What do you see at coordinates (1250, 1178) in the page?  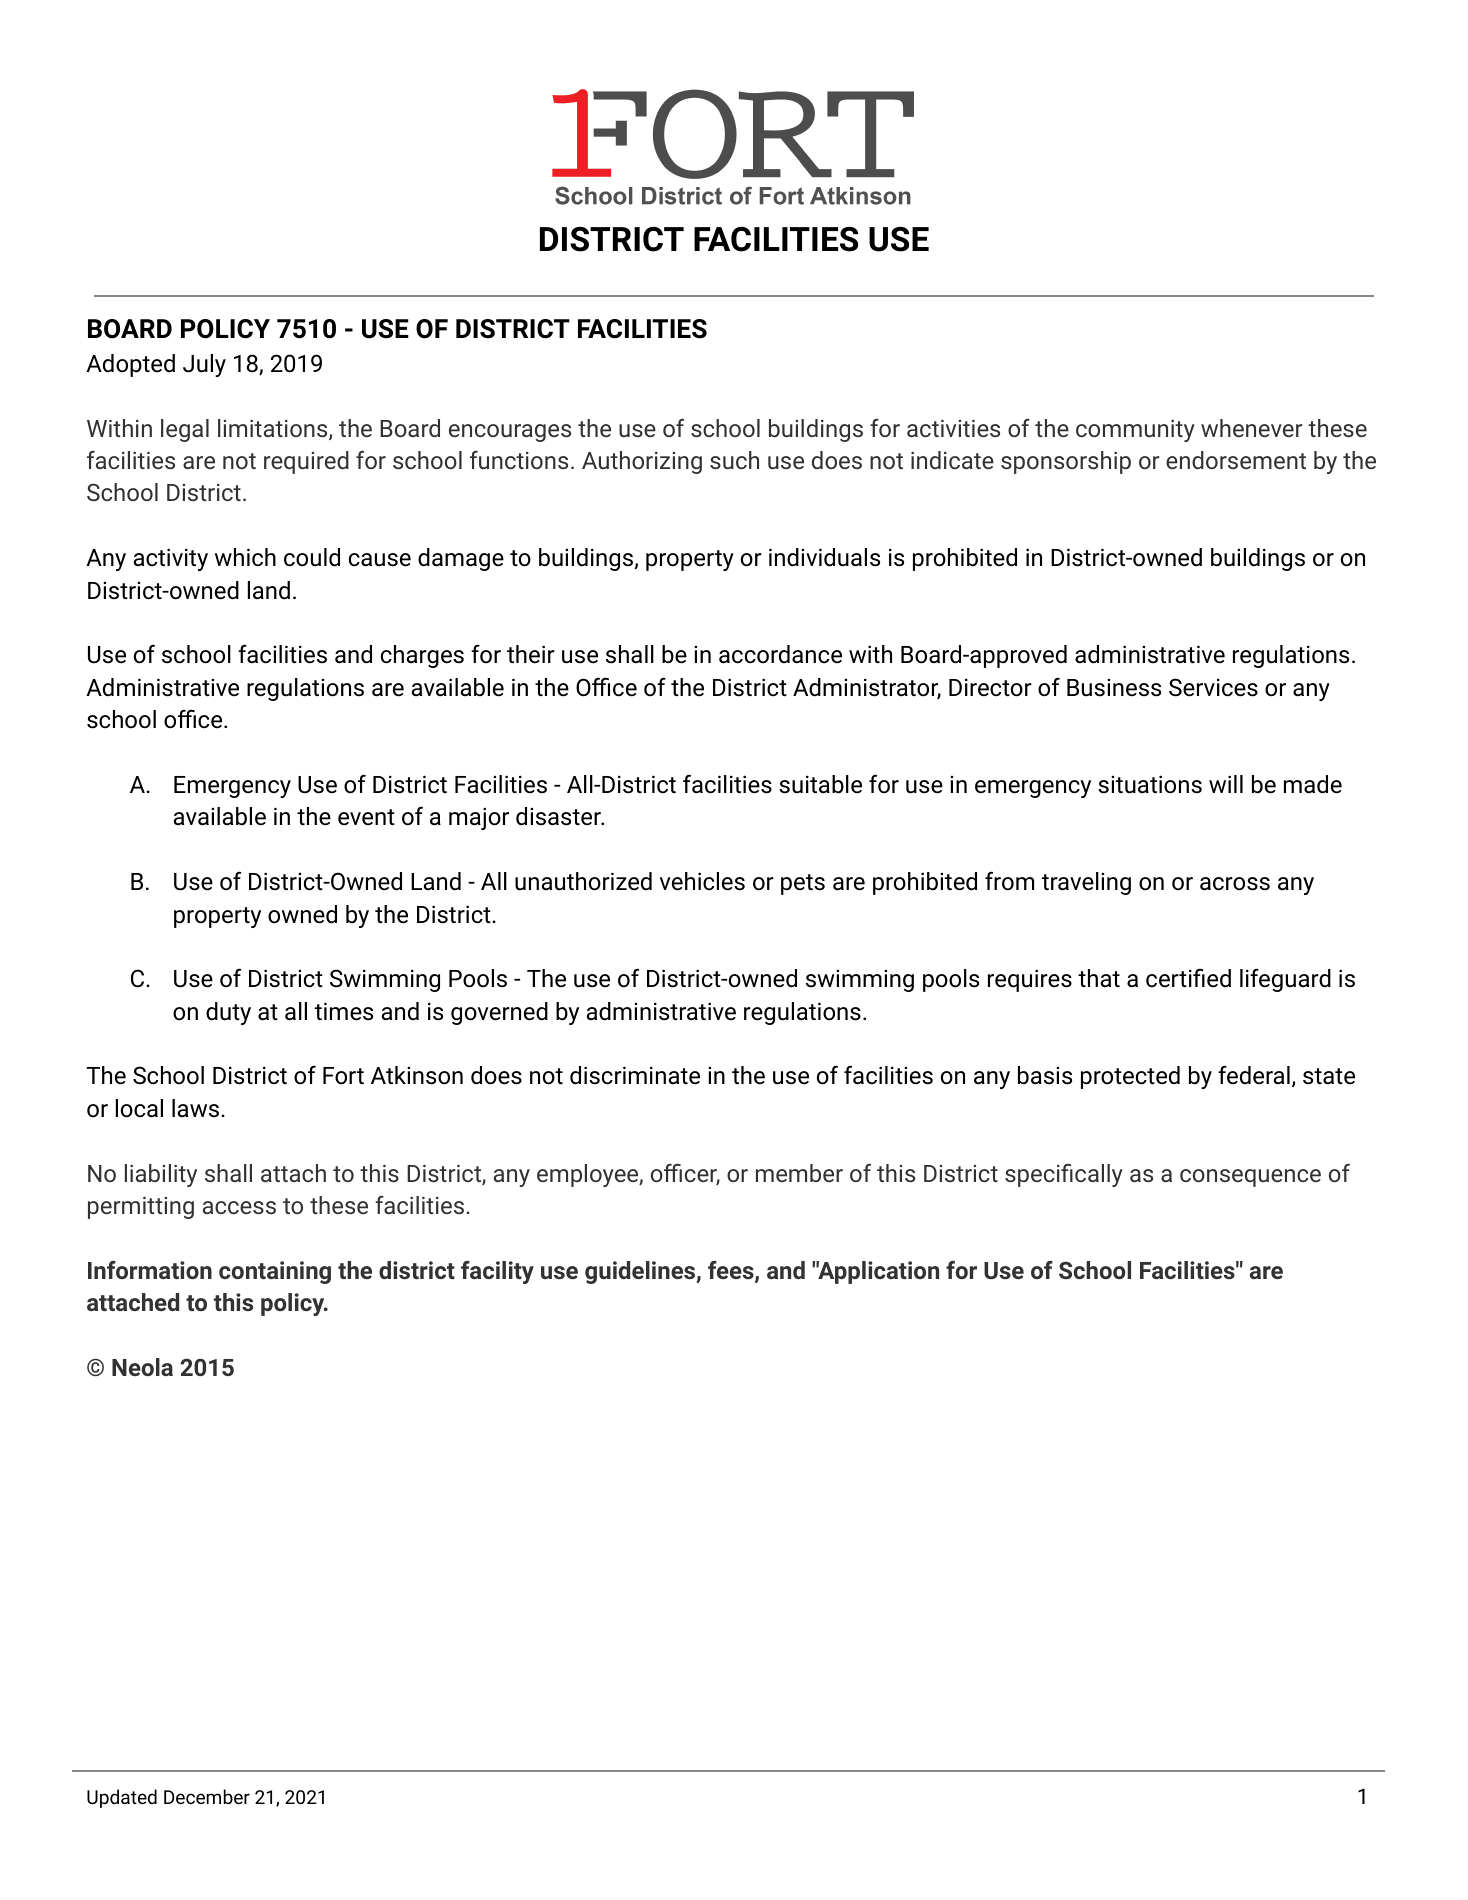 I see `consequence` at bounding box center [1250, 1178].
